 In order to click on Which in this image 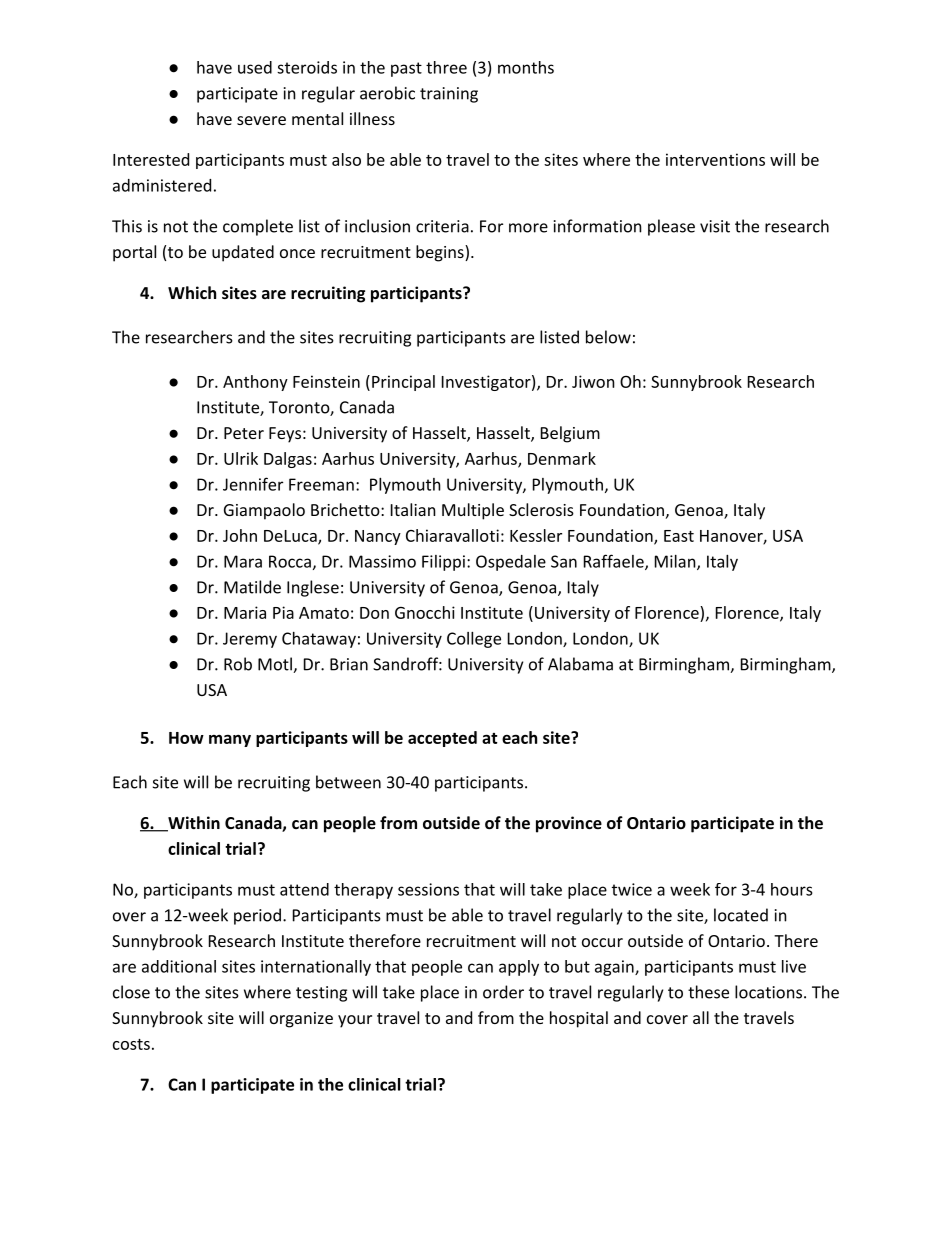, I will do `click(192, 292)`.
